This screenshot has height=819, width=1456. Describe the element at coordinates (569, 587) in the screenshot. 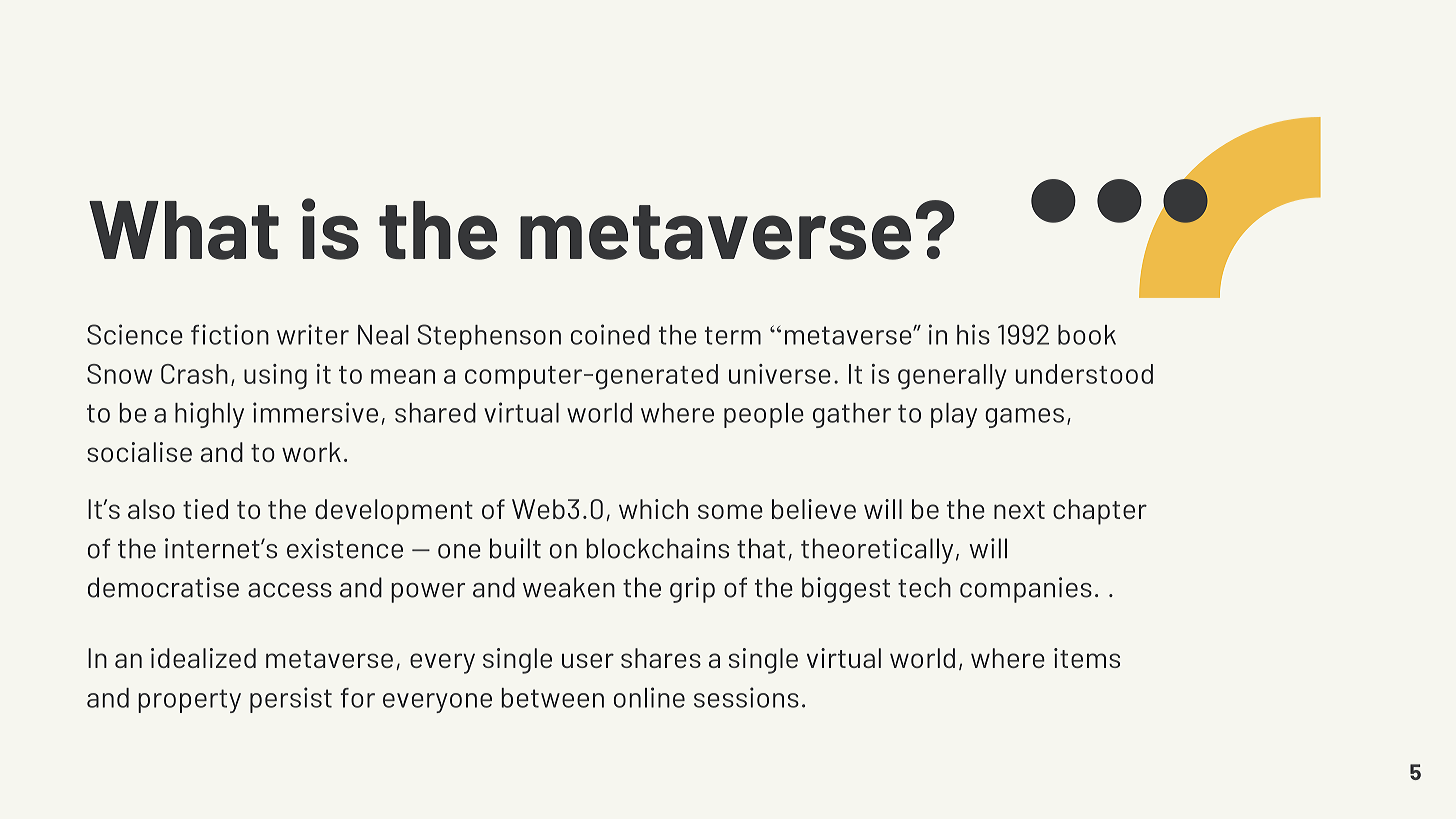

I see `weaken` at that location.
